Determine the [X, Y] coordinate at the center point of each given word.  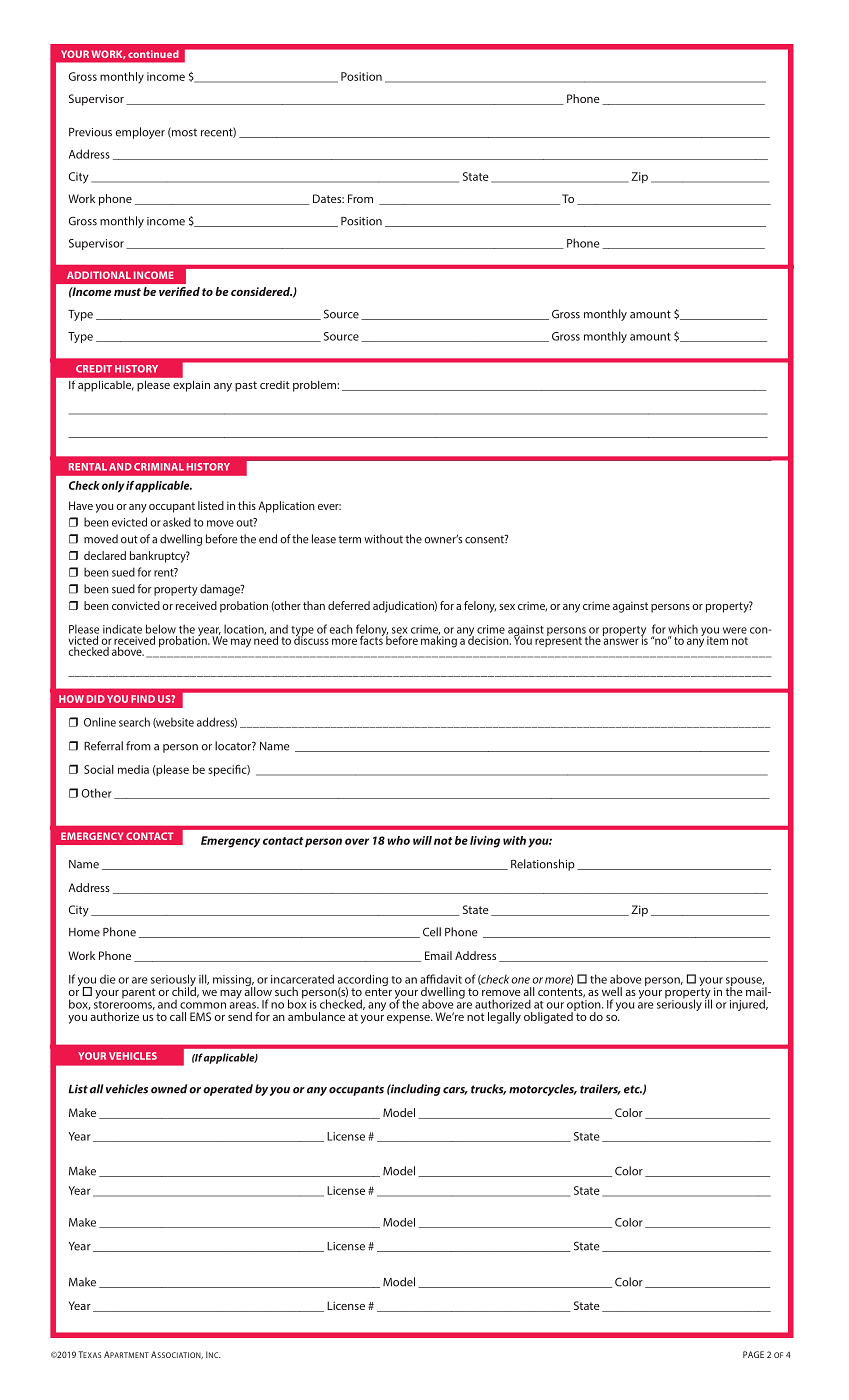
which [683, 629]
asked [177, 522]
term [349, 539]
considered [261, 291]
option [585, 1006]
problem [315, 386]
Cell [432, 932]
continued [153, 54]
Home [84, 932]
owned [169, 1089]
